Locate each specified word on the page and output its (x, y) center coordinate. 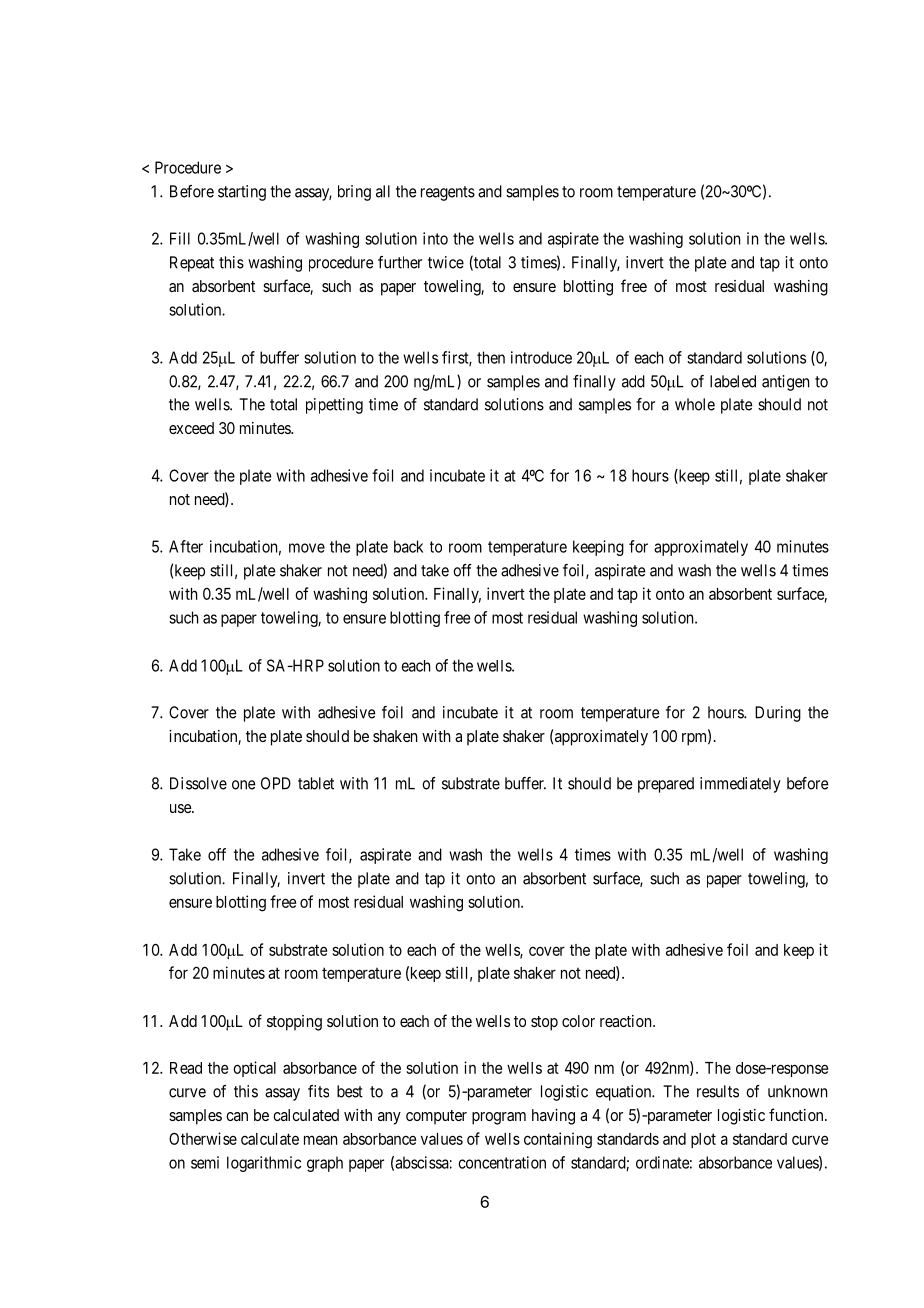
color (578, 1021)
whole (695, 404)
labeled (733, 381)
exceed (191, 428)
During (778, 714)
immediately (740, 785)
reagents (448, 193)
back (408, 546)
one (244, 785)
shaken (395, 736)
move (307, 548)
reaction (627, 1021)
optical (254, 1069)
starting (242, 193)
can (237, 1116)
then (491, 357)
